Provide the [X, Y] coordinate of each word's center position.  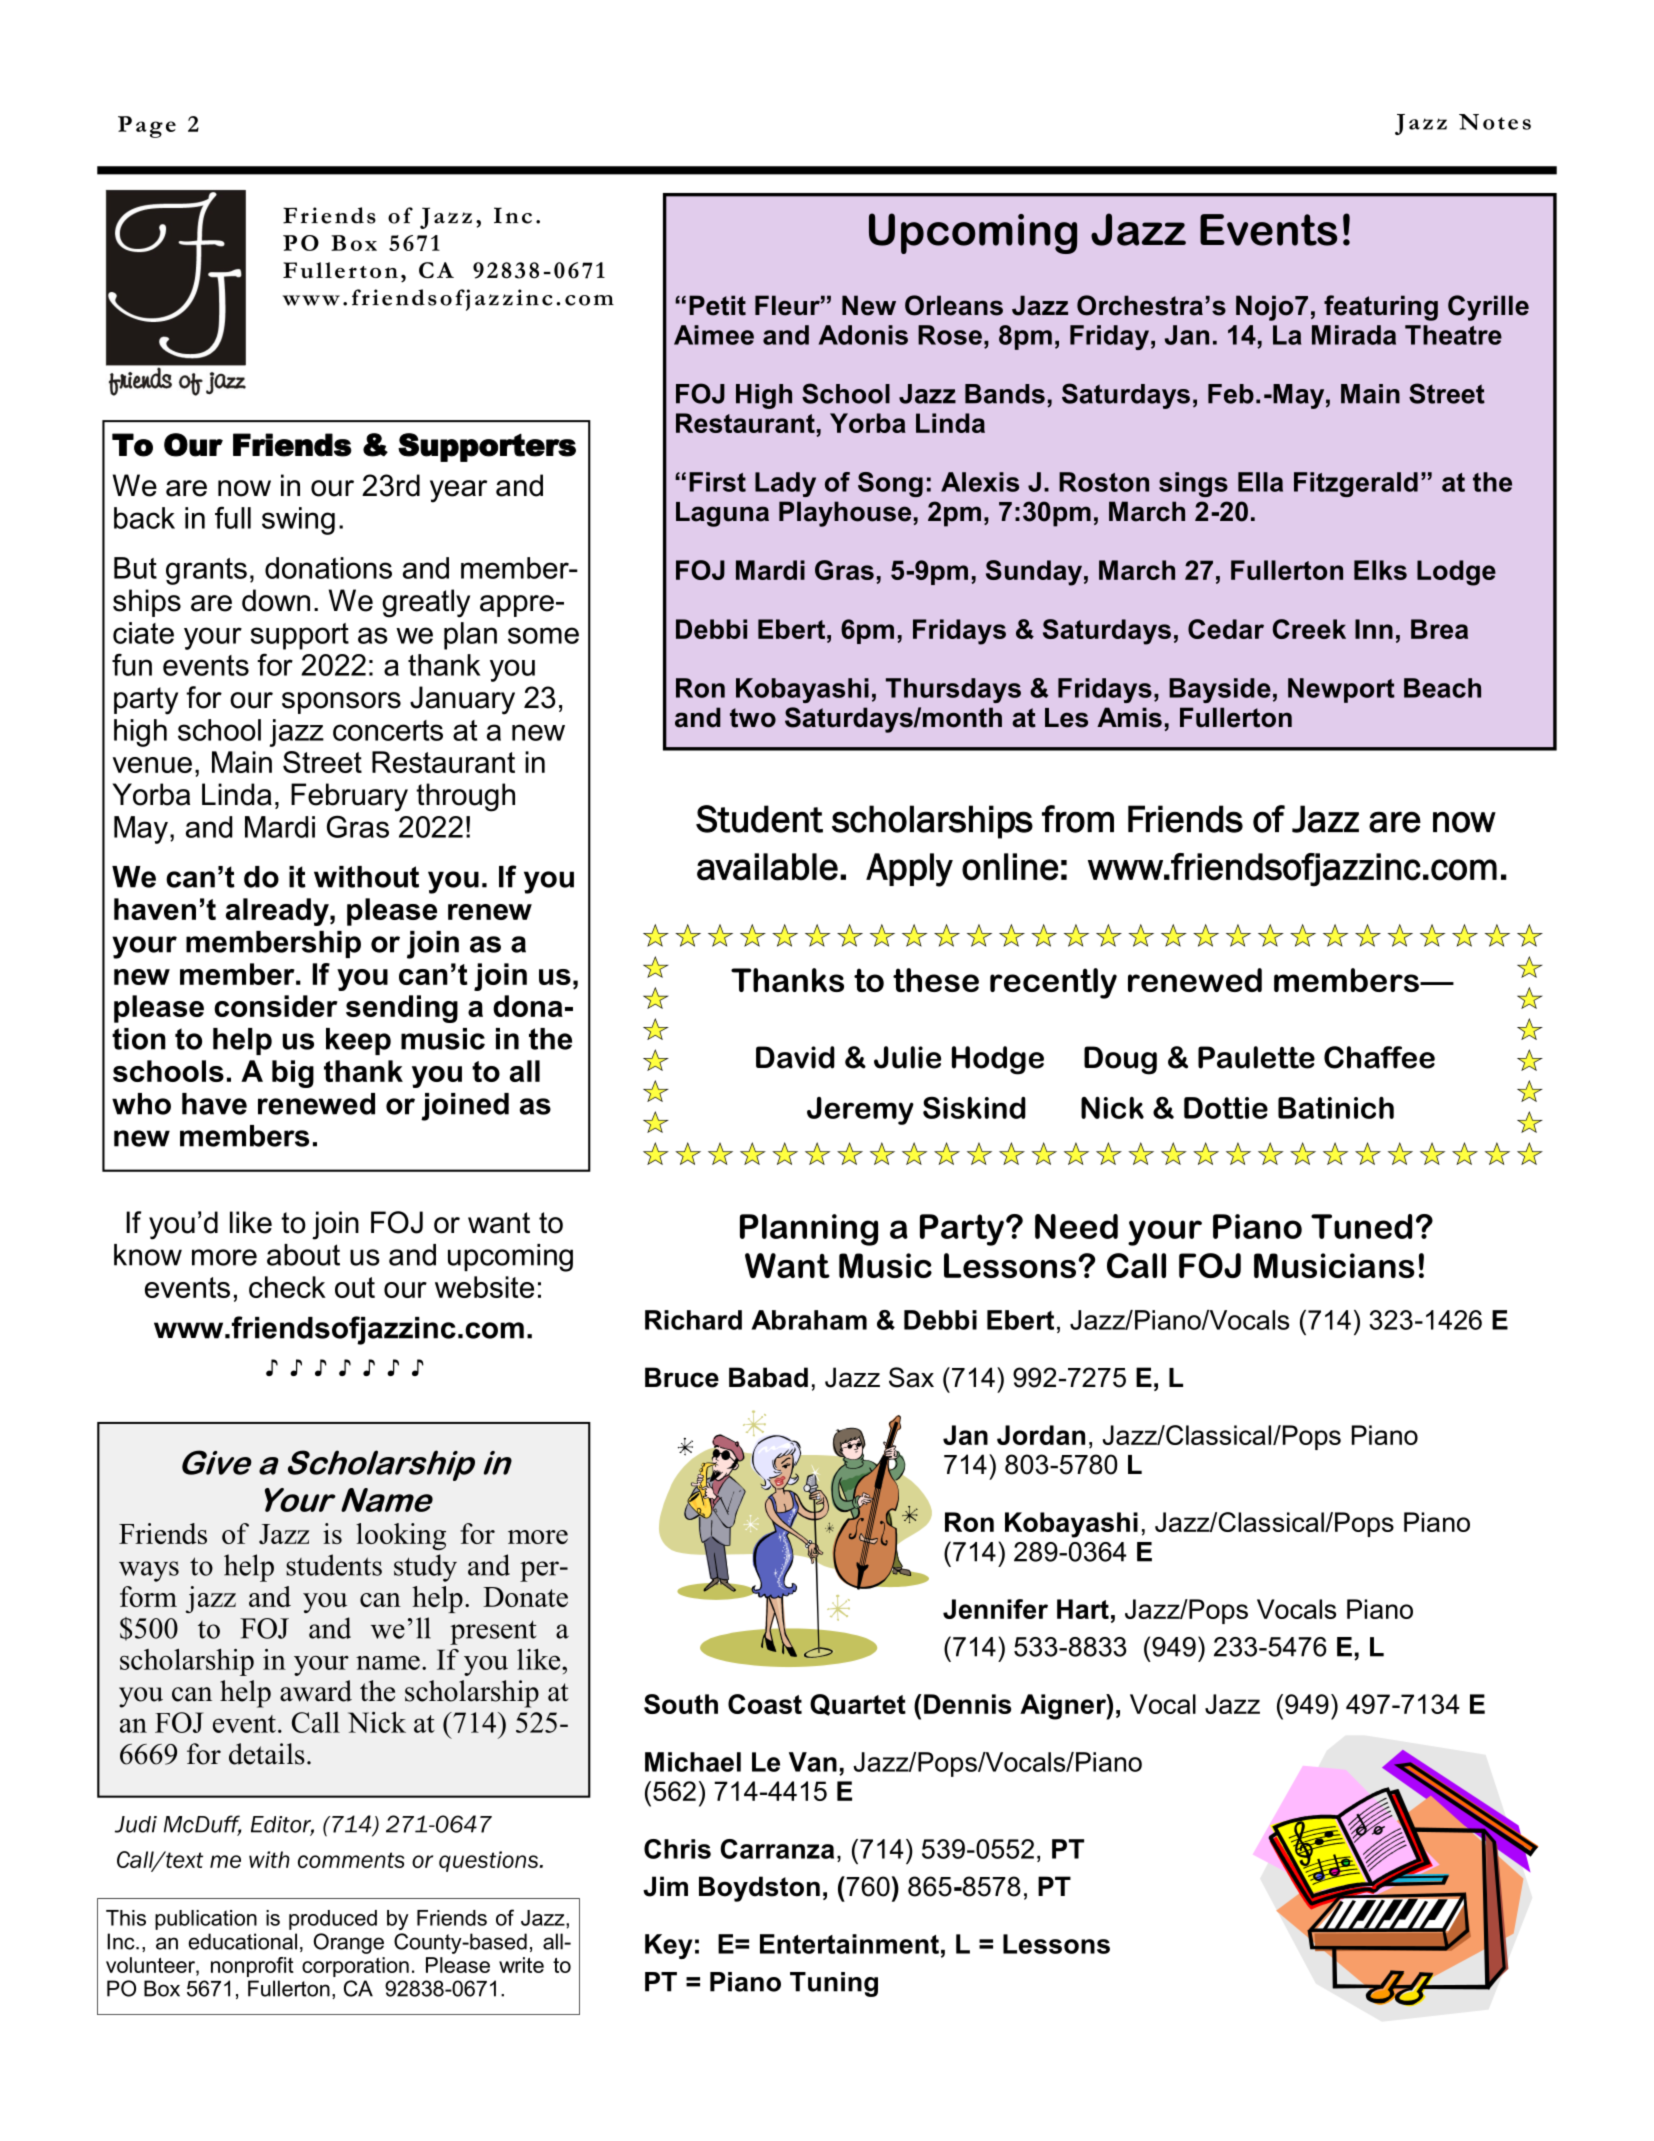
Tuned [1361, 1226]
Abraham [809, 1320]
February [349, 797]
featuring [1381, 308]
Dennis [967, 1704]
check [287, 1287]
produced [333, 1920]
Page [147, 127]
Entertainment [849, 1944]
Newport [1341, 690]
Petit [717, 305]
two [753, 718]
